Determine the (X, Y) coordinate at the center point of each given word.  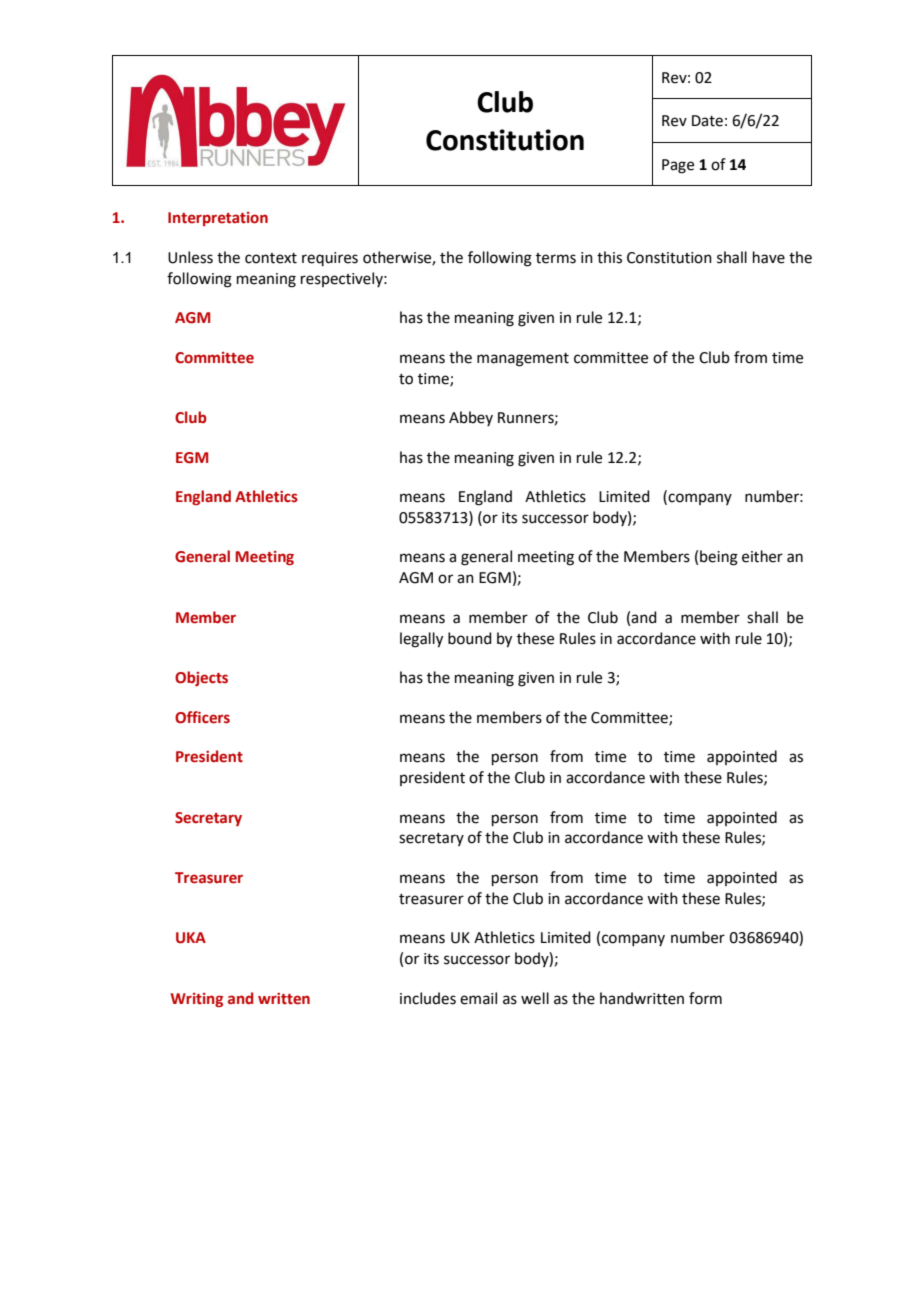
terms (556, 258)
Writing (197, 1000)
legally (421, 640)
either (762, 556)
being (719, 558)
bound (470, 638)
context (271, 258)
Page (678, 166)
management (523, 360)
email (478, 998)
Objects (201, 678)
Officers (202, 717)
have (769, 257)
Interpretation (218, 219)
